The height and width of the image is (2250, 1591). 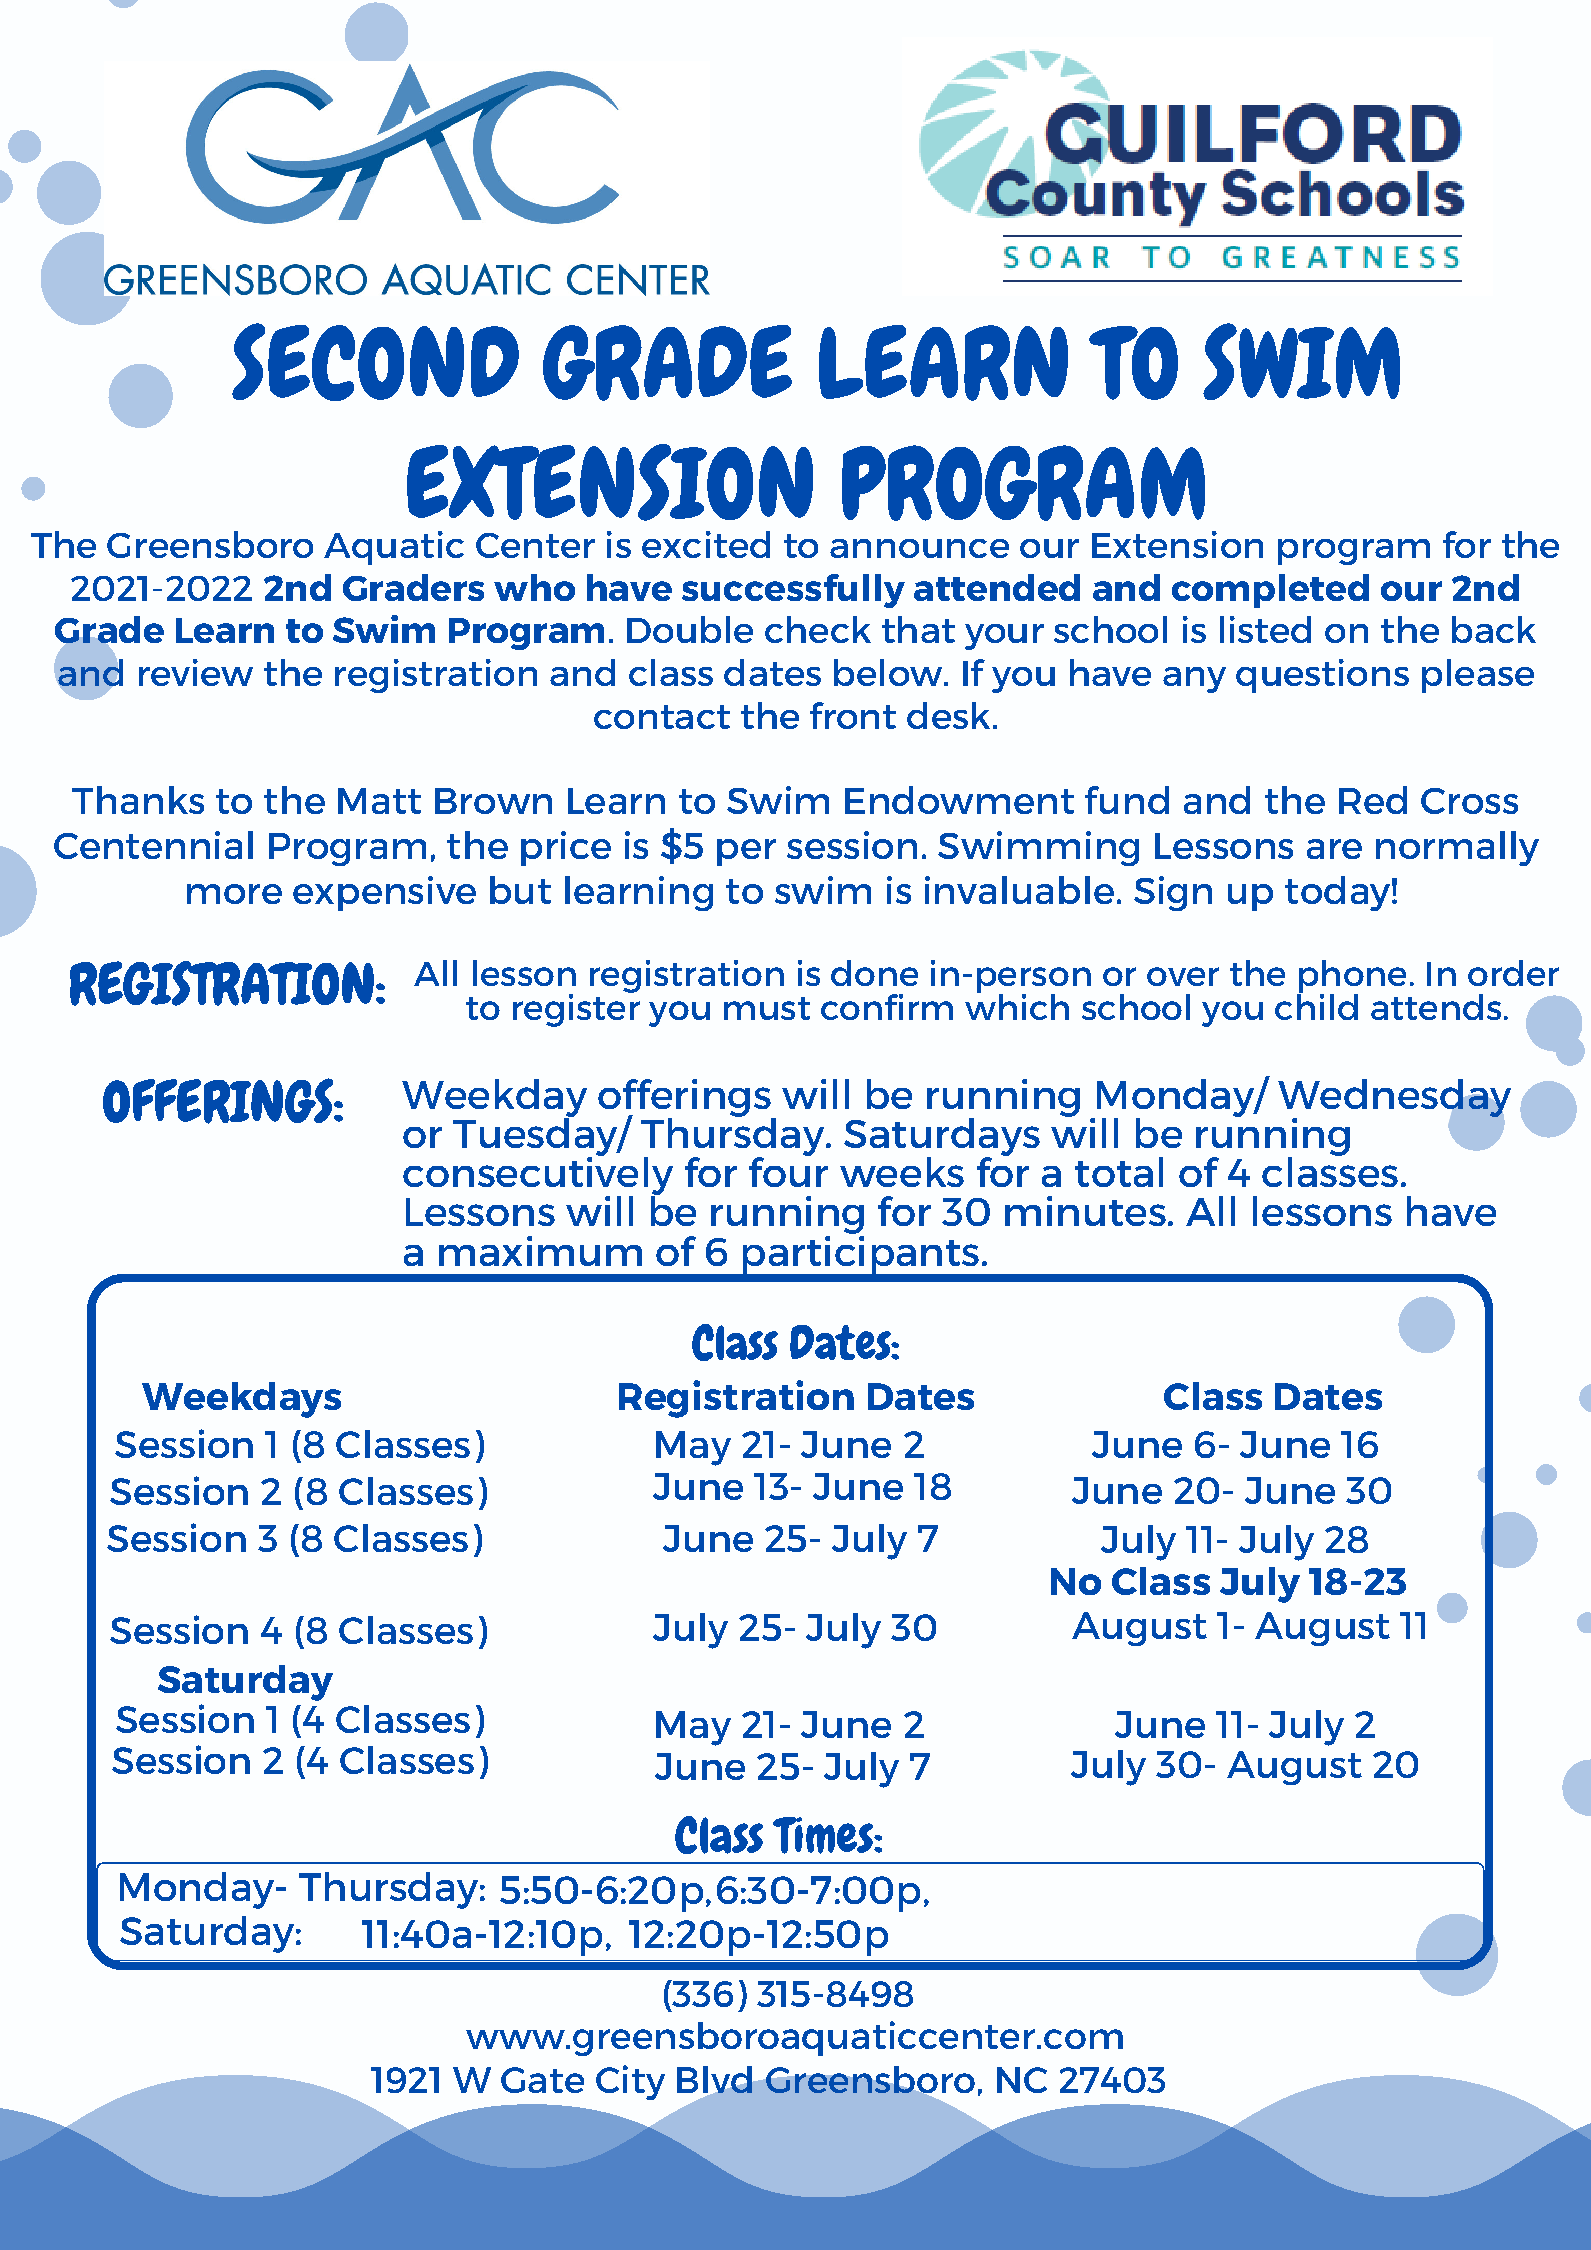 What do you see at coordinates (234, 894) in the image?
I see `more` at bounding box center [234, 894].
